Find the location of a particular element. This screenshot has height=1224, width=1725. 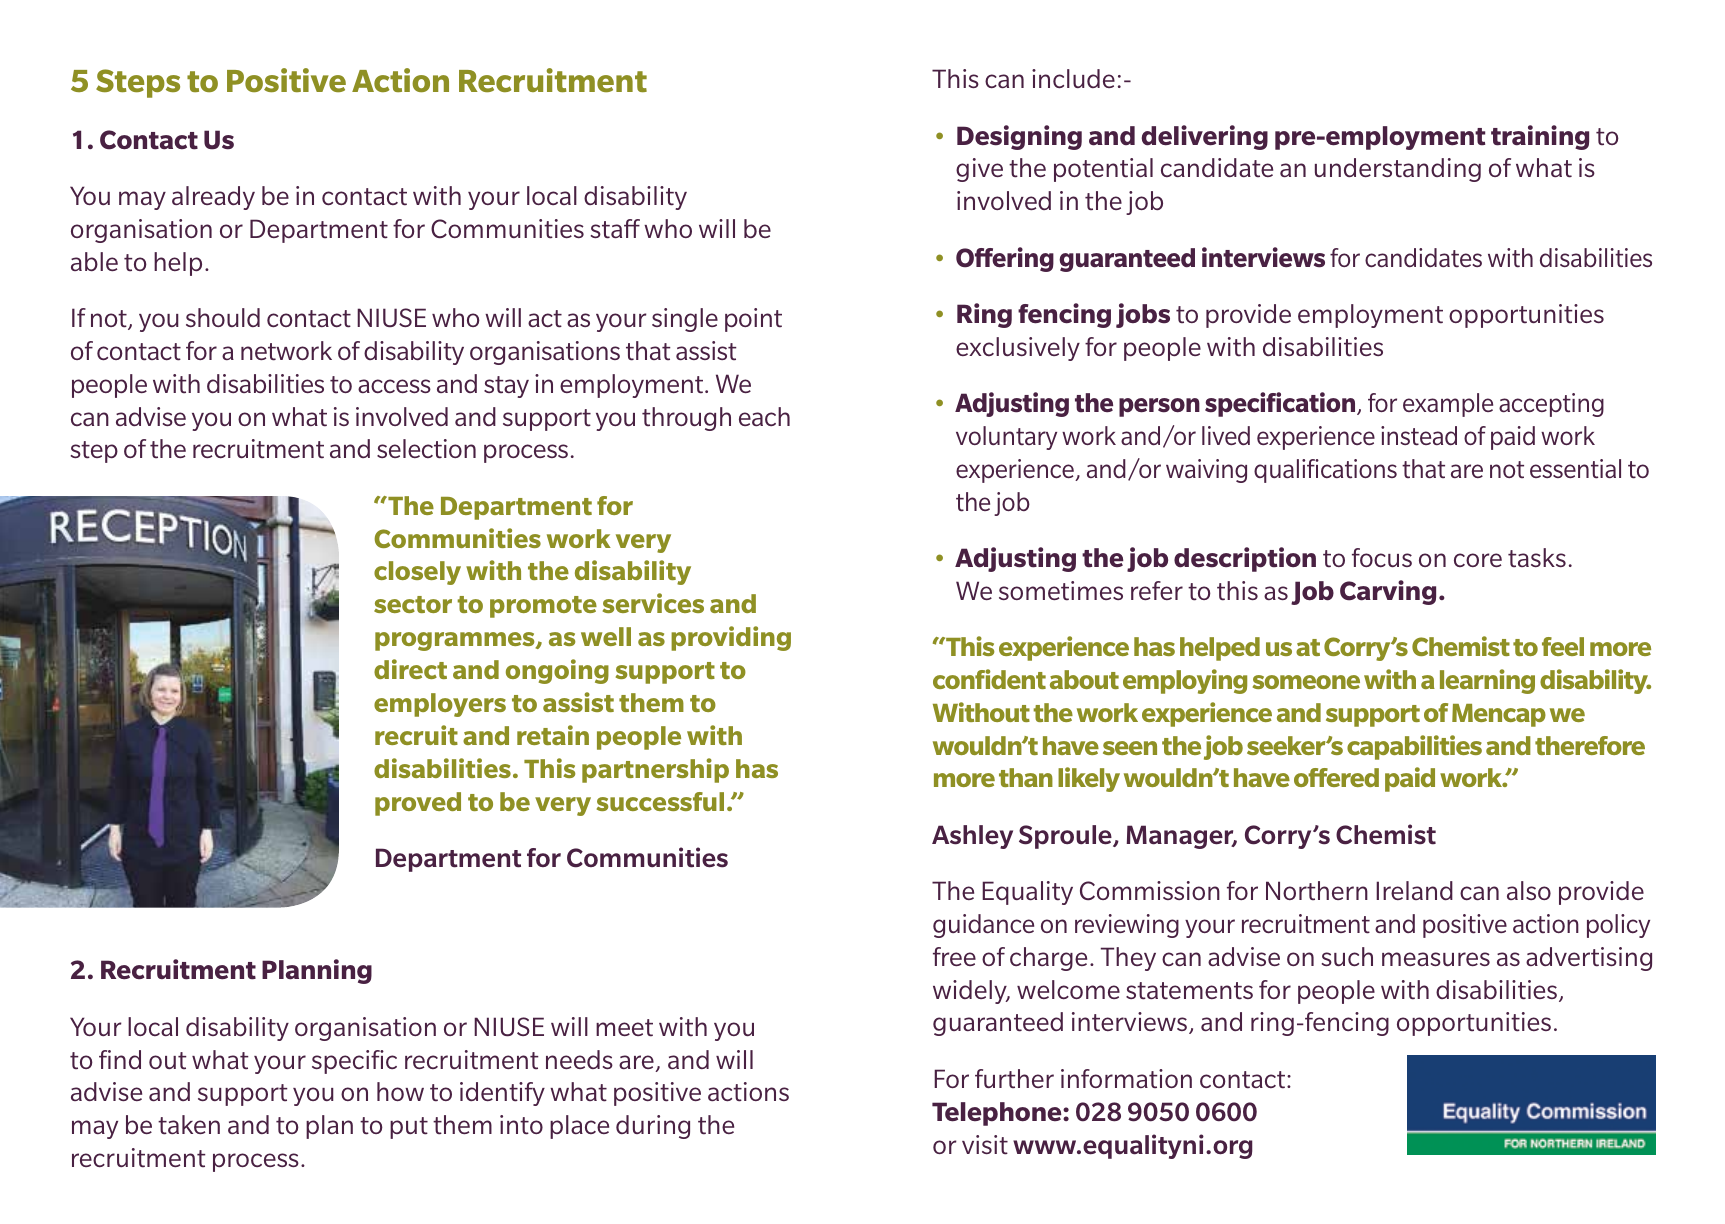

taken is located at coordinates (189, 1125).
